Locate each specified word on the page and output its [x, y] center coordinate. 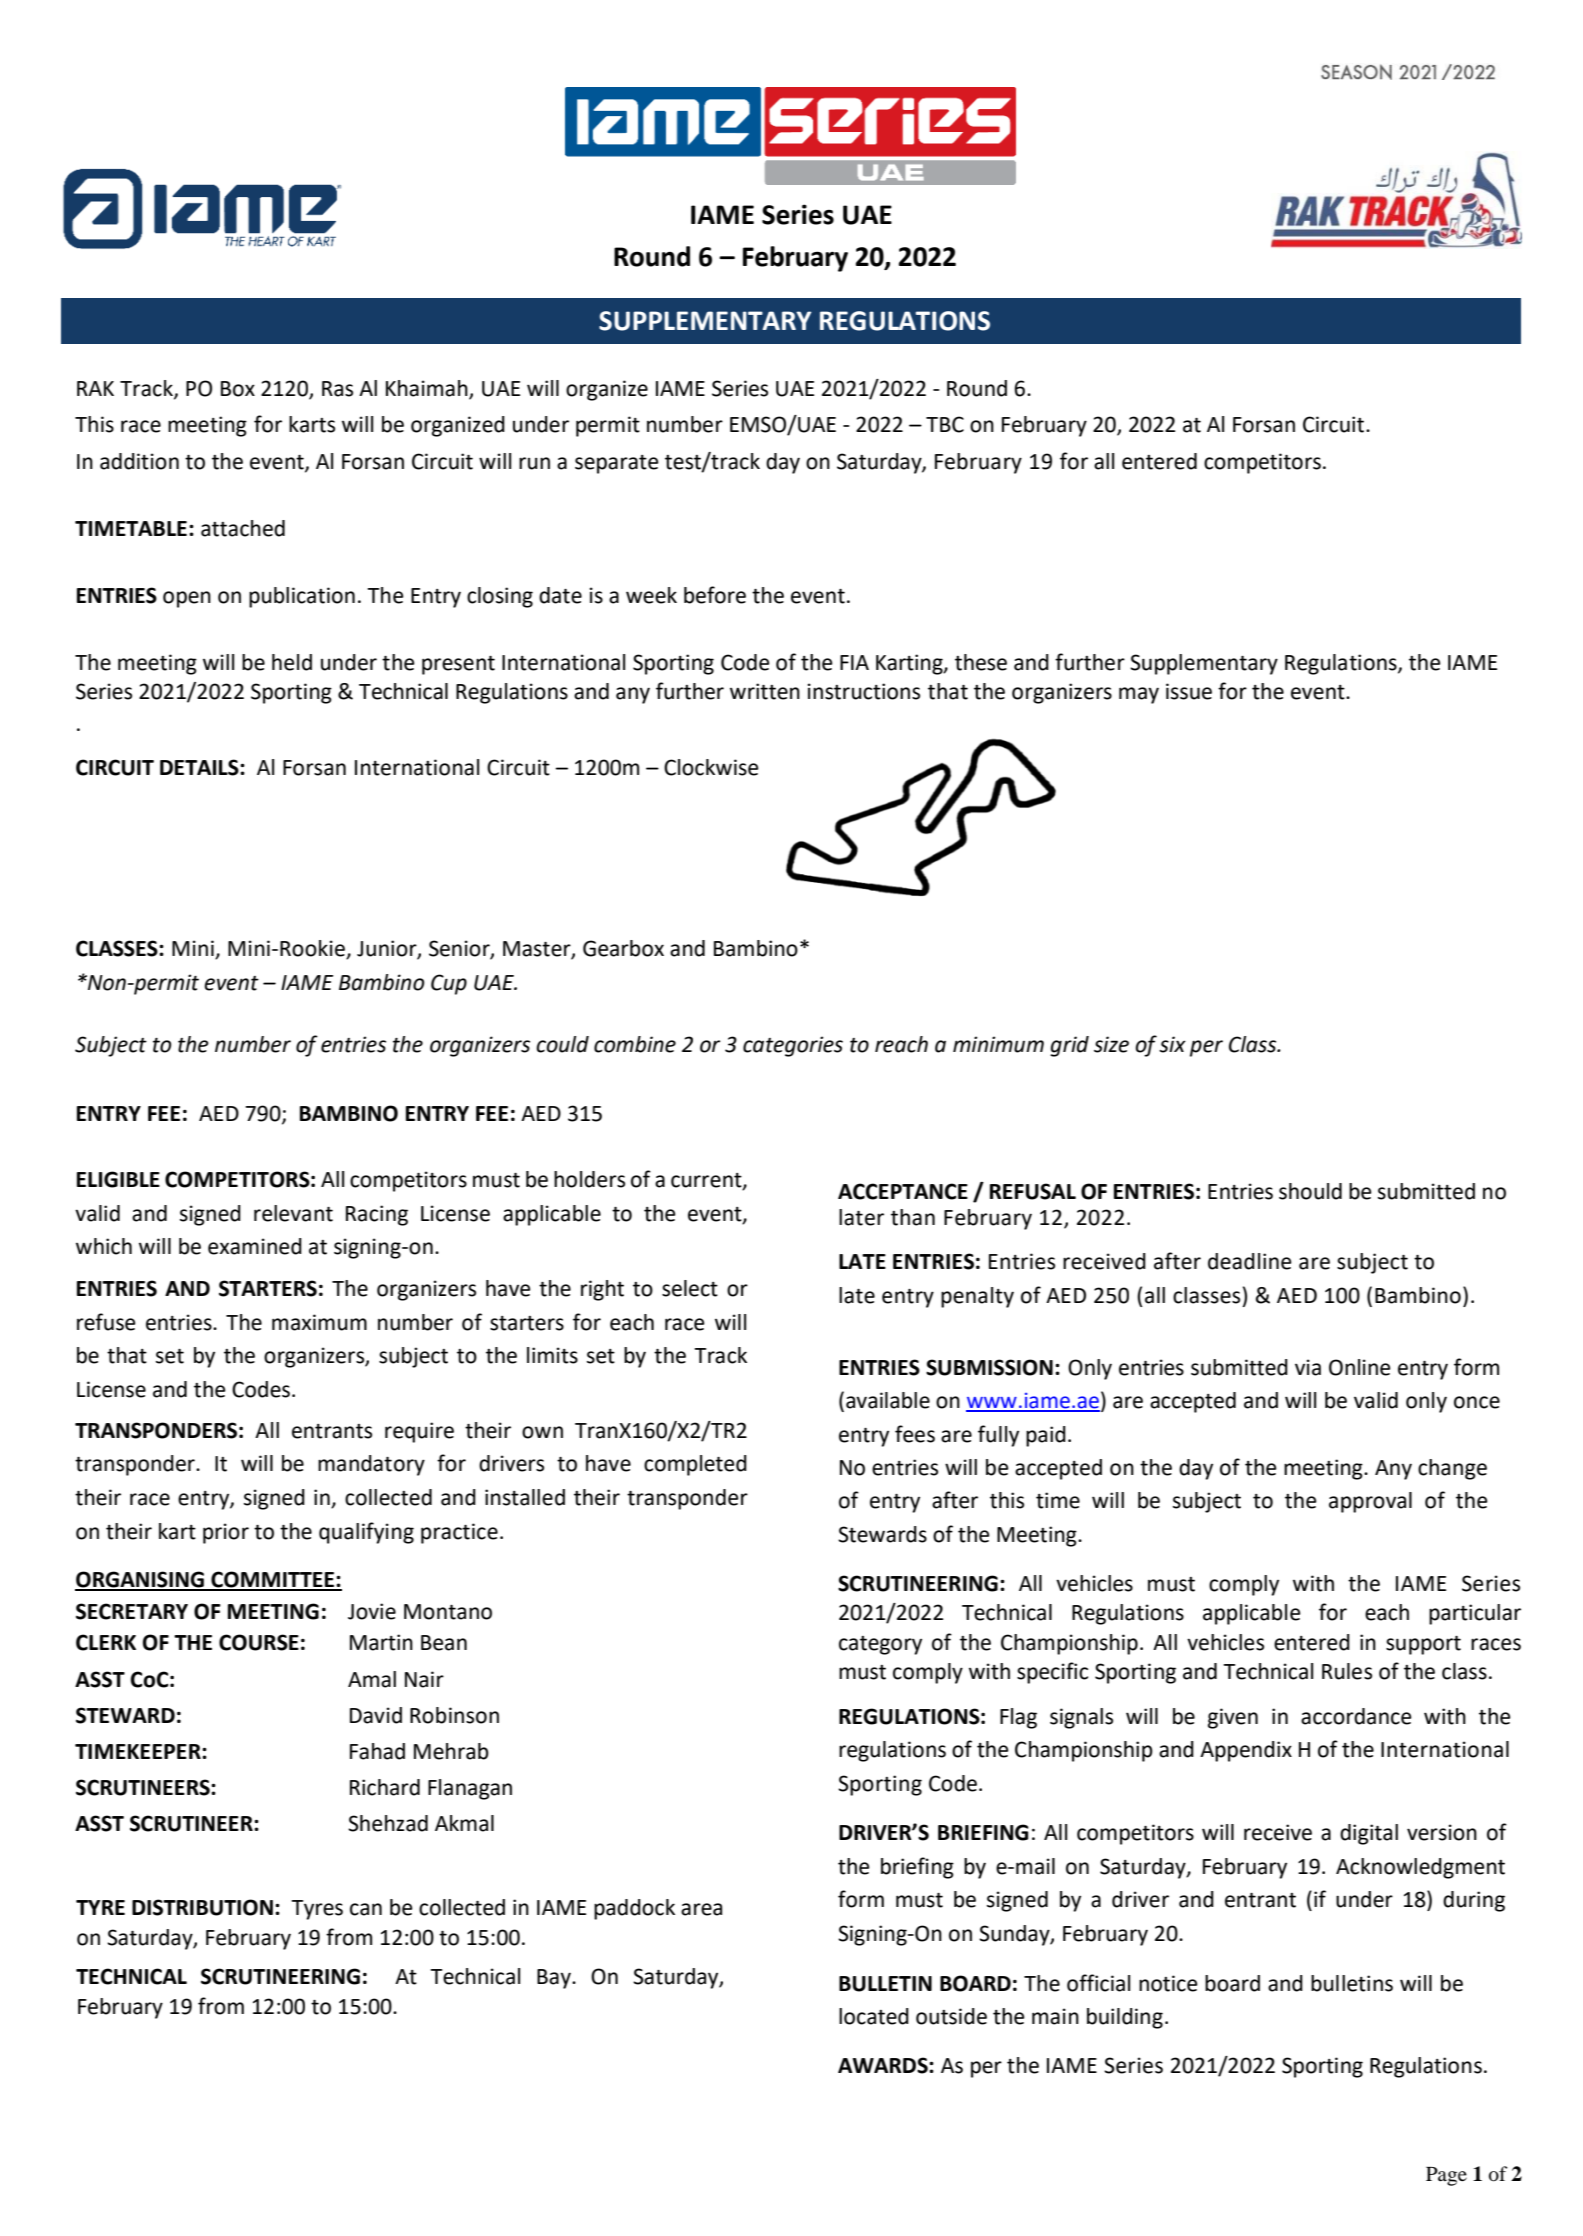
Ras [337, 389]
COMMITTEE [273, 1580]
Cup [449, 984]
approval [1370, 1502]
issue [1189, 691]
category [880, 1645]
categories [793, 1046]
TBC [945, 424]
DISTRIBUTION [202, 1907]
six [1172, 1044]
